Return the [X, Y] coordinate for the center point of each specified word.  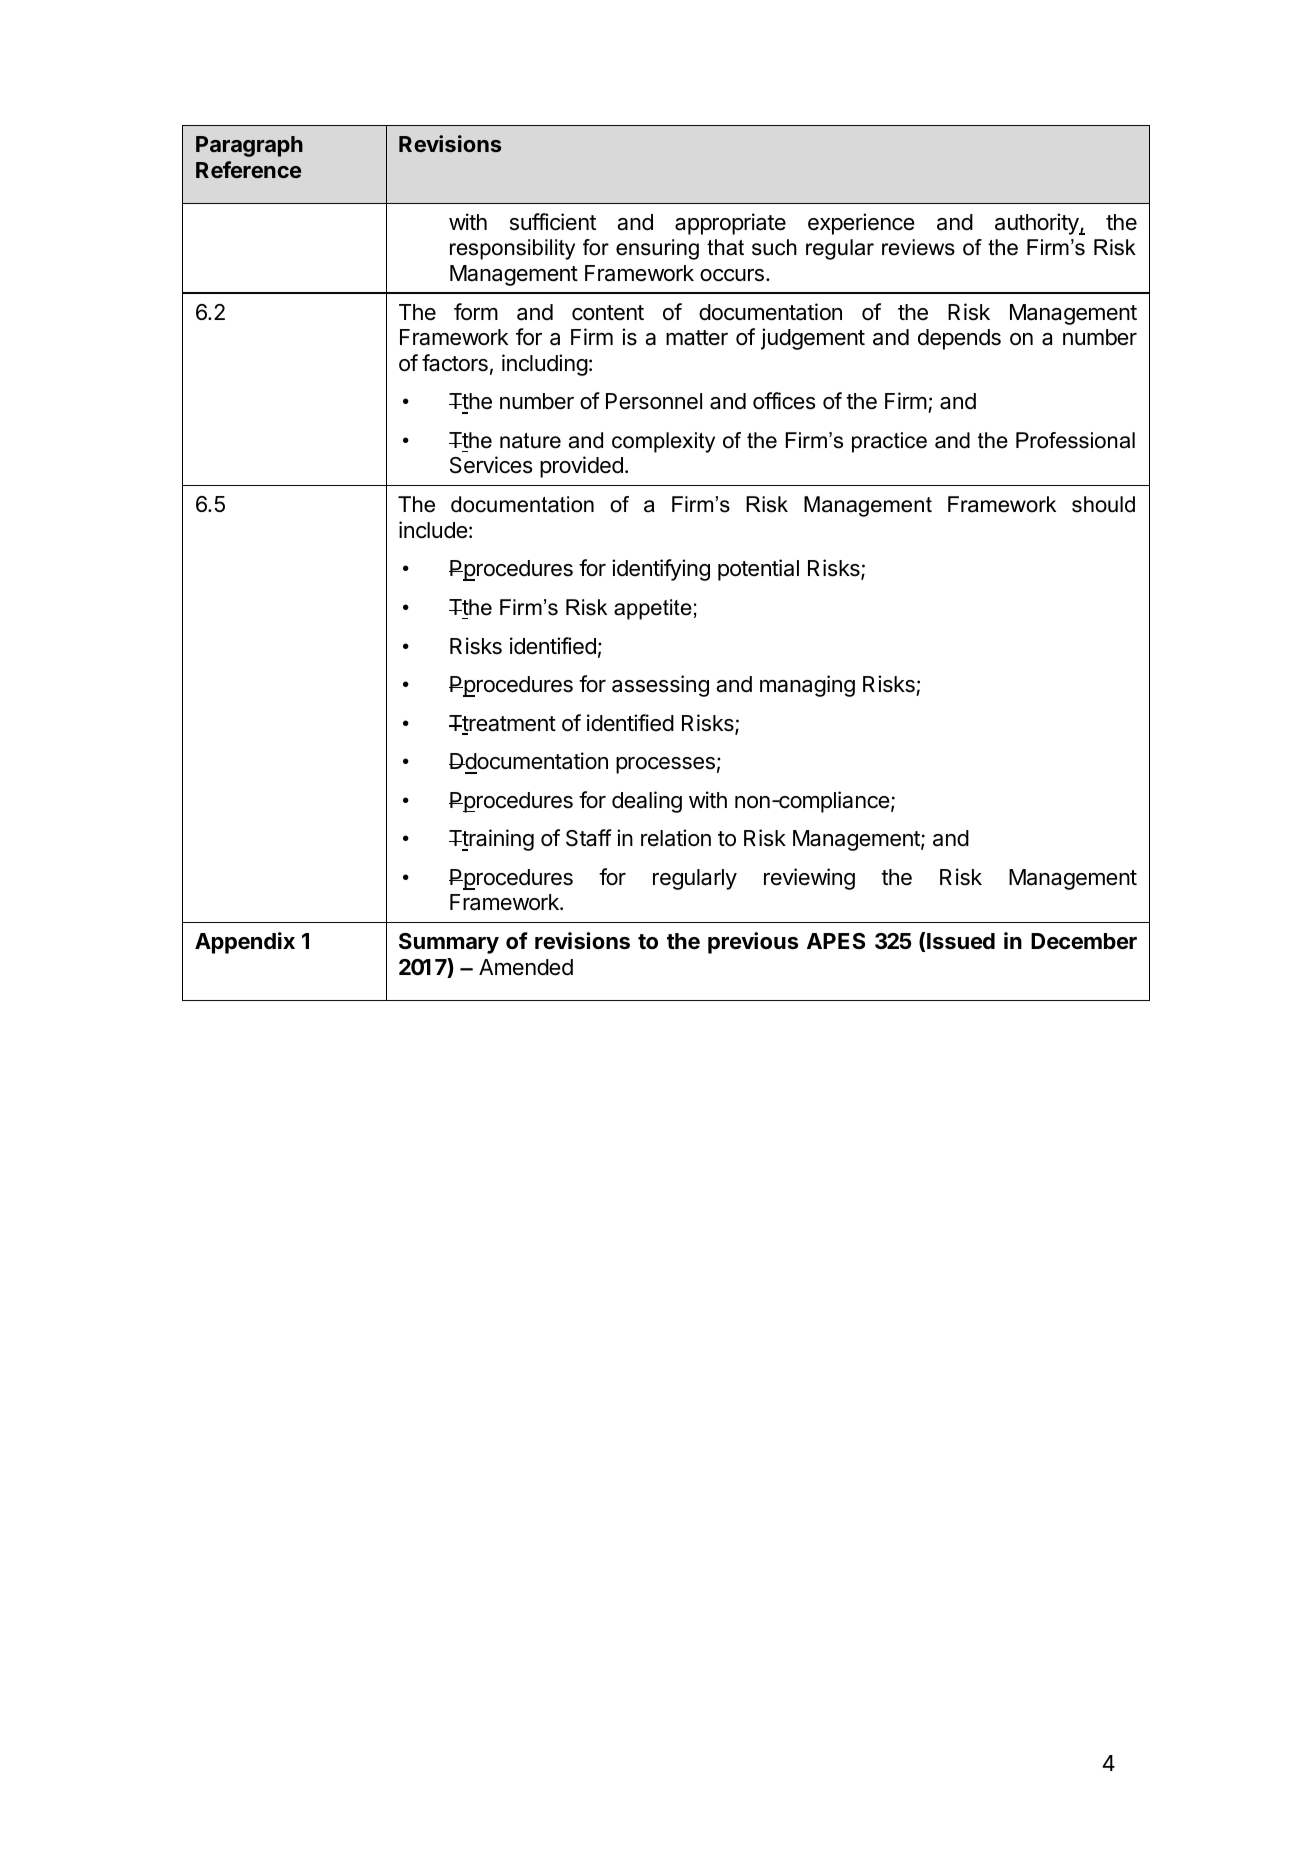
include [433, 530]
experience [861, 224]
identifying [661, 570]
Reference [249, 169]
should [1103, 504]
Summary [449, 943]
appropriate [730, 224]
